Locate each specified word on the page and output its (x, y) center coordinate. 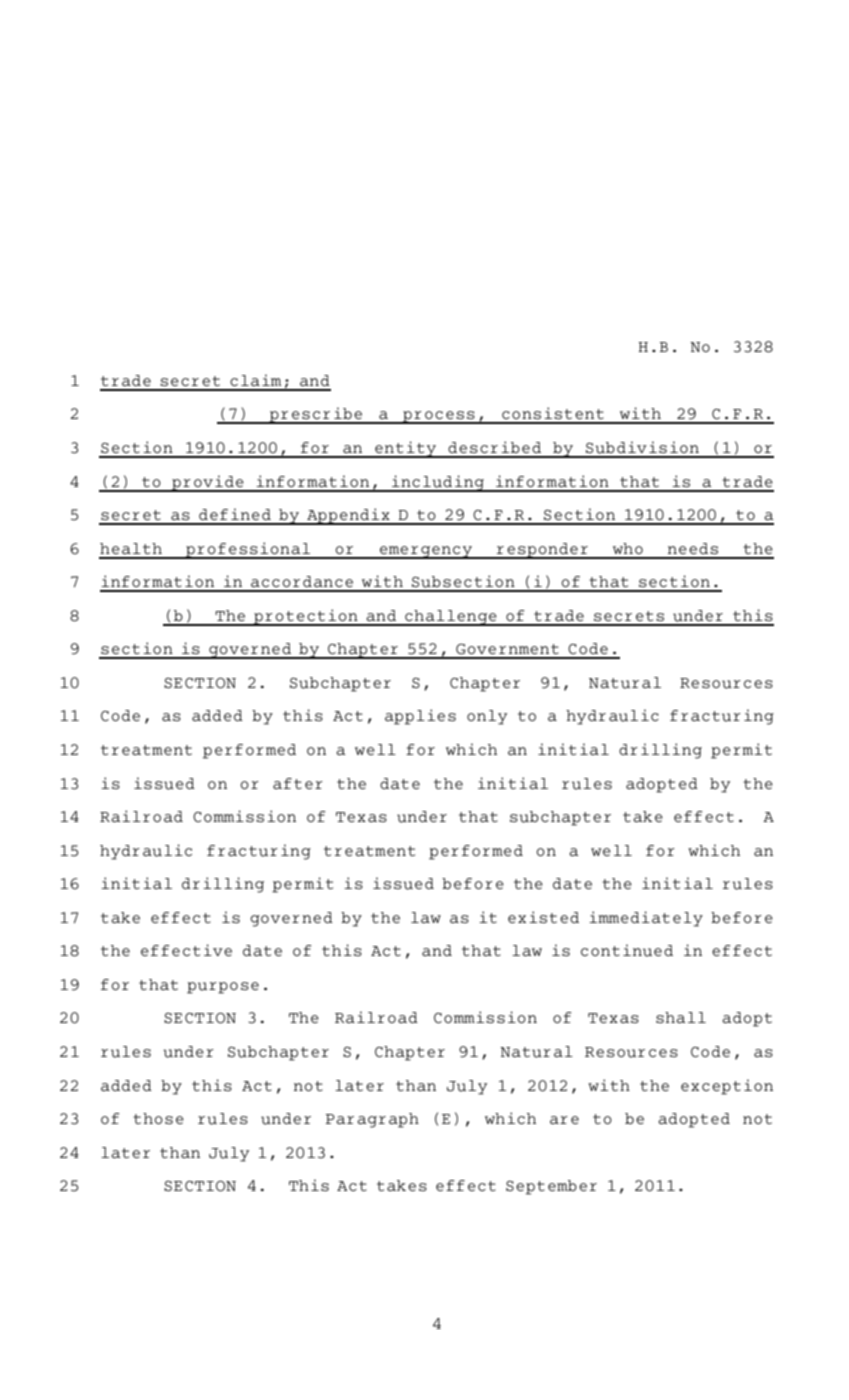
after (298, 783)
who (628, 548)
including (438, 483)
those (158, 1118)
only (487, 717)
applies (420, 717)
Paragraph (372, 1120)
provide (207, 483)
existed (543, 917)
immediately (646, 919)
